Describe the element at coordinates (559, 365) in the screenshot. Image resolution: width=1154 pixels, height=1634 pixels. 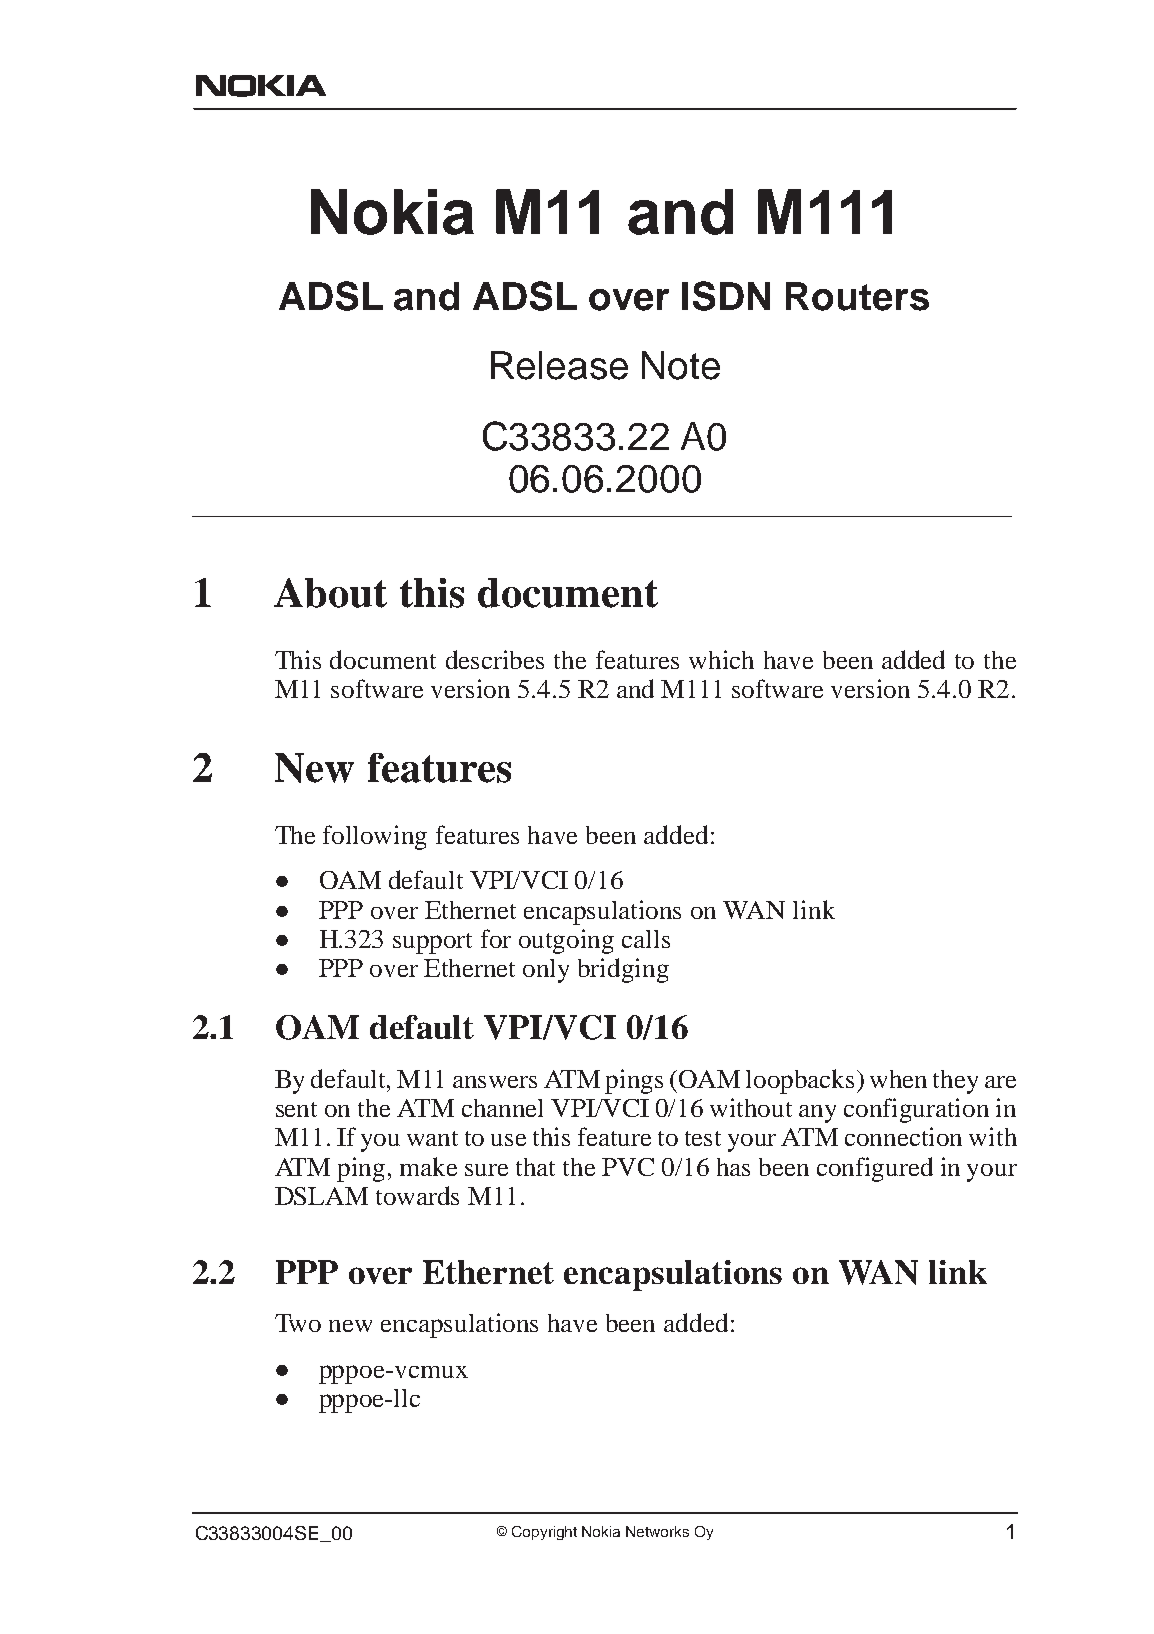
I see `Release` at that location.
